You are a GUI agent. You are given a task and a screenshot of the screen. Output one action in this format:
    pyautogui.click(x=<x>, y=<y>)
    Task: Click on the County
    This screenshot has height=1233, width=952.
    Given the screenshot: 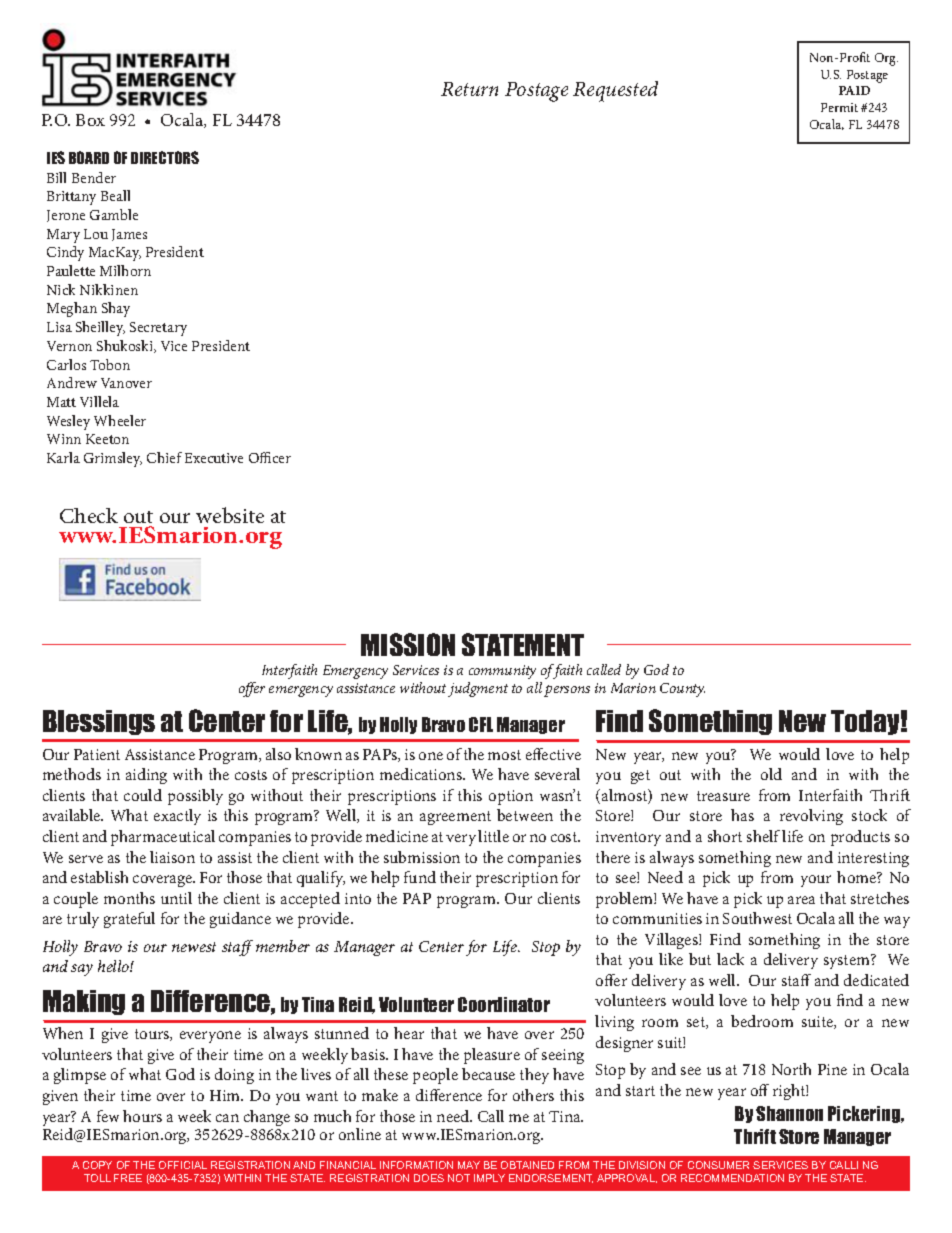 What is the action you would take?
    pyautogui.click(x=682, y=690)
